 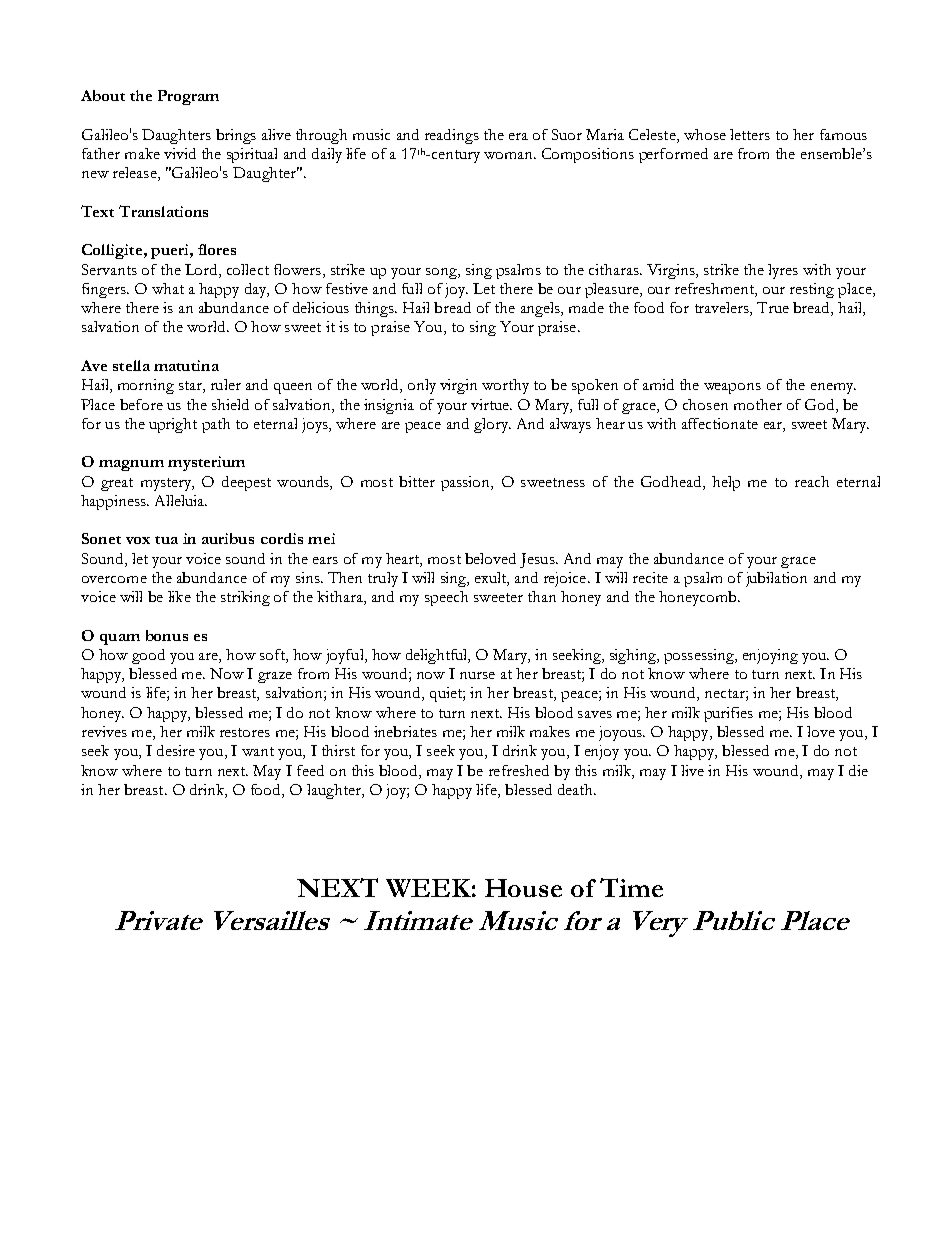 What do you see at coordinates (179, 596) in the screenshot?
I see `like` at bounding box center [179, 596].
